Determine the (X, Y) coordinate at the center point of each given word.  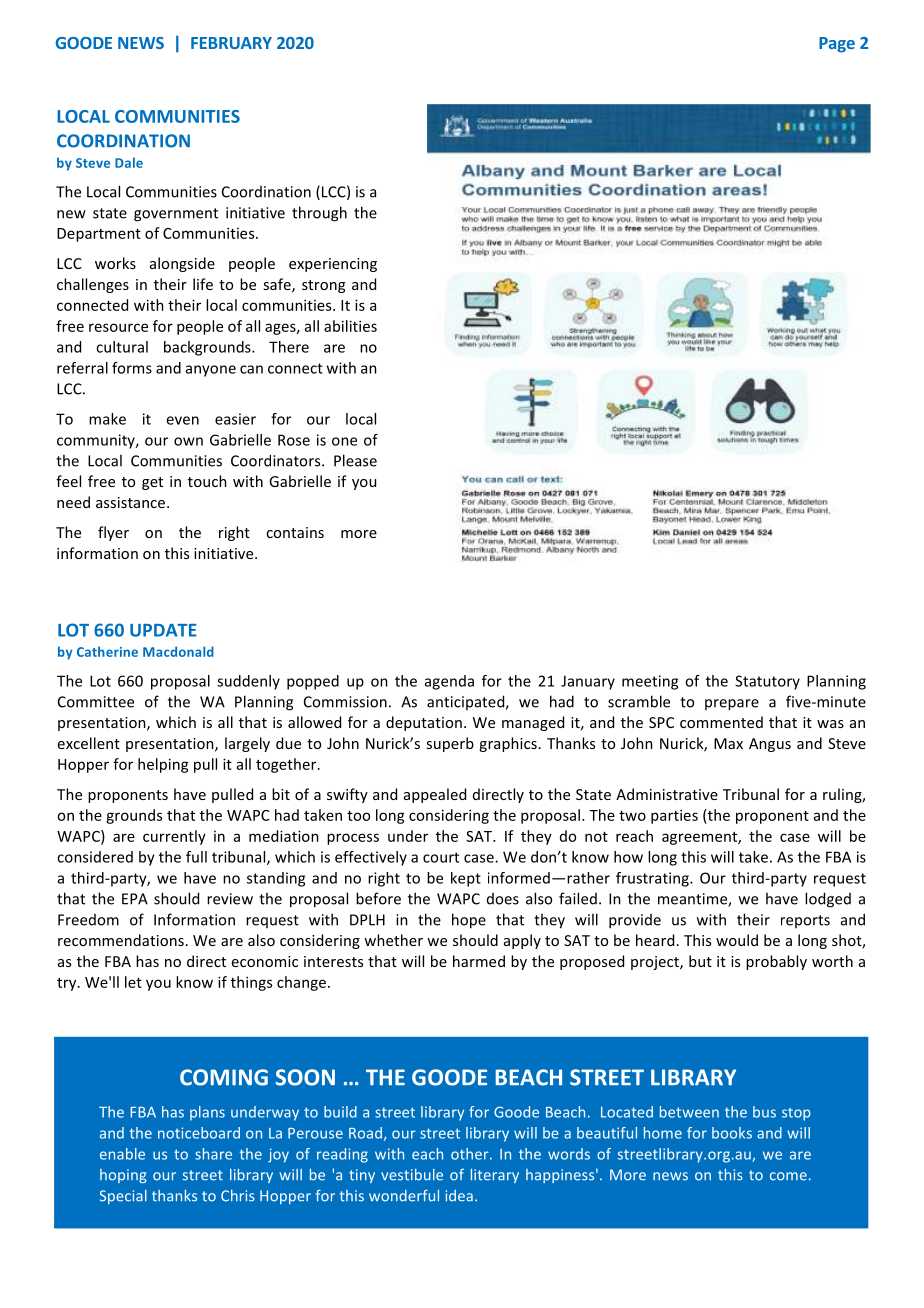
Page (837, 45)
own (188, 441)
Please (355, 460)
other (471, 1154)
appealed (435, 795)
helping (163, 765)
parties (674, 816)
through (319, 214)
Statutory (767, 682)
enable (122, 1154)
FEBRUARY (231, 43)
